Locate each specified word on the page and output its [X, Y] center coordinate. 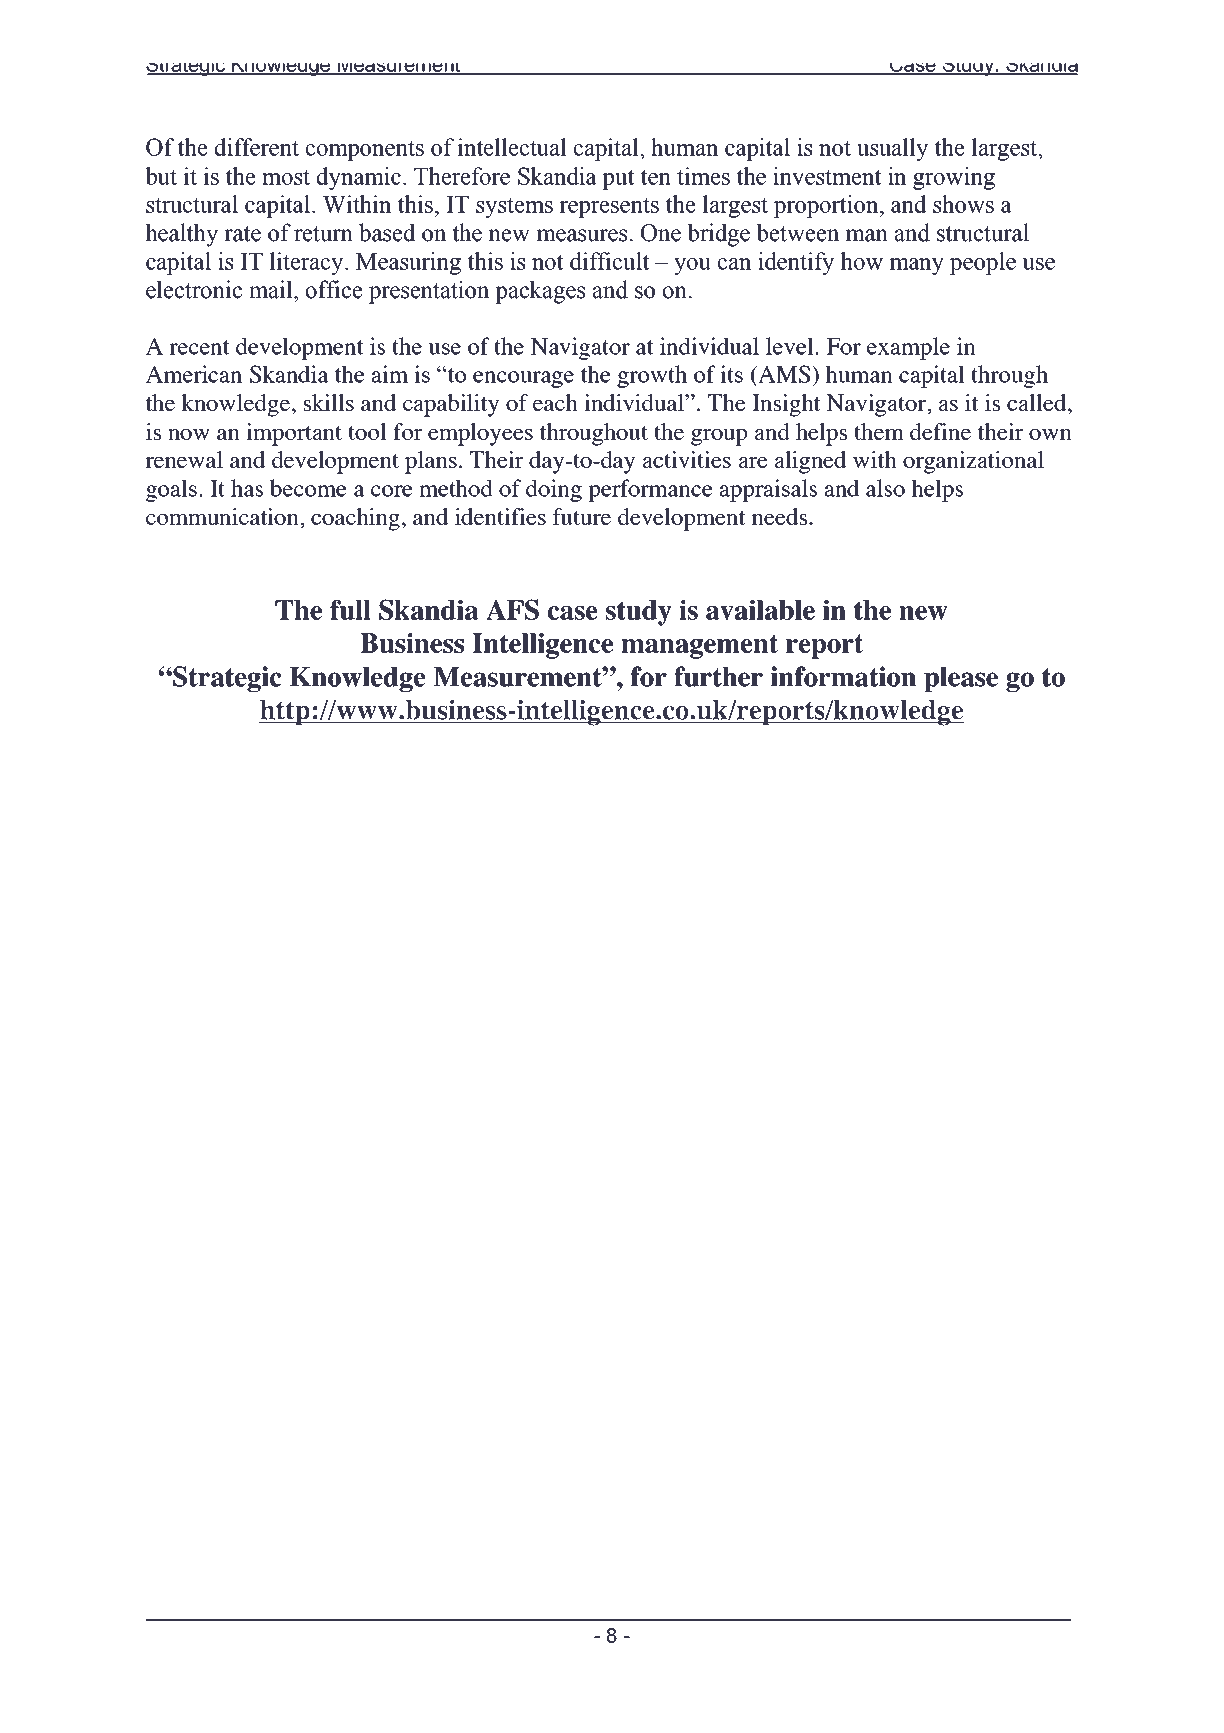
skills [328, 402]
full [350, 610]
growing [954, 178]
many [917, 266]
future [582, 516]
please [961, 679]
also [885, 488]
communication [223, 516]
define [940, 431]
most [286, 177]
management [699, 646]
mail [272, 289]
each [555, 402]
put [618, 179]
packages [540, 292]
